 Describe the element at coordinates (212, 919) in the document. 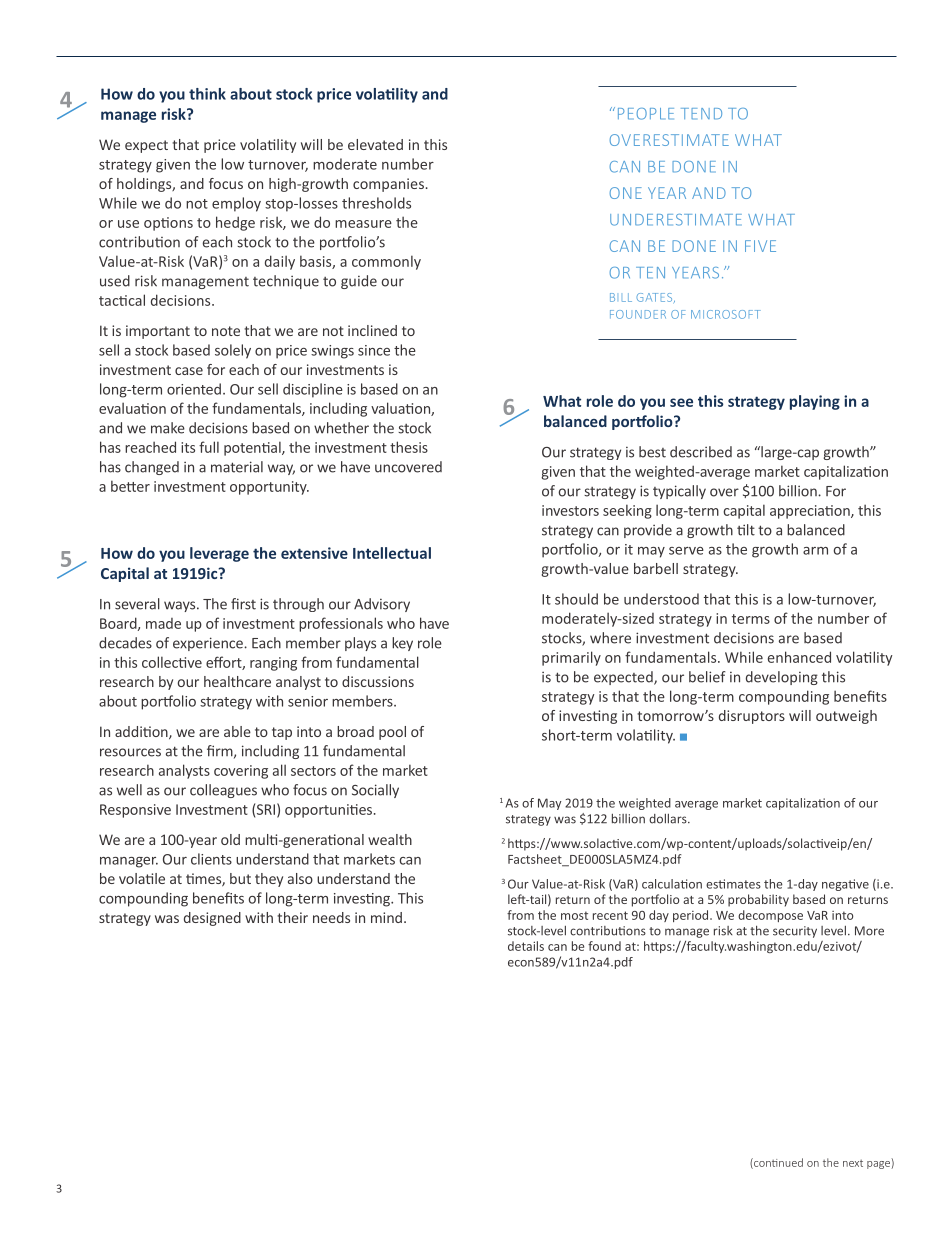

I see `designed` at that location.
